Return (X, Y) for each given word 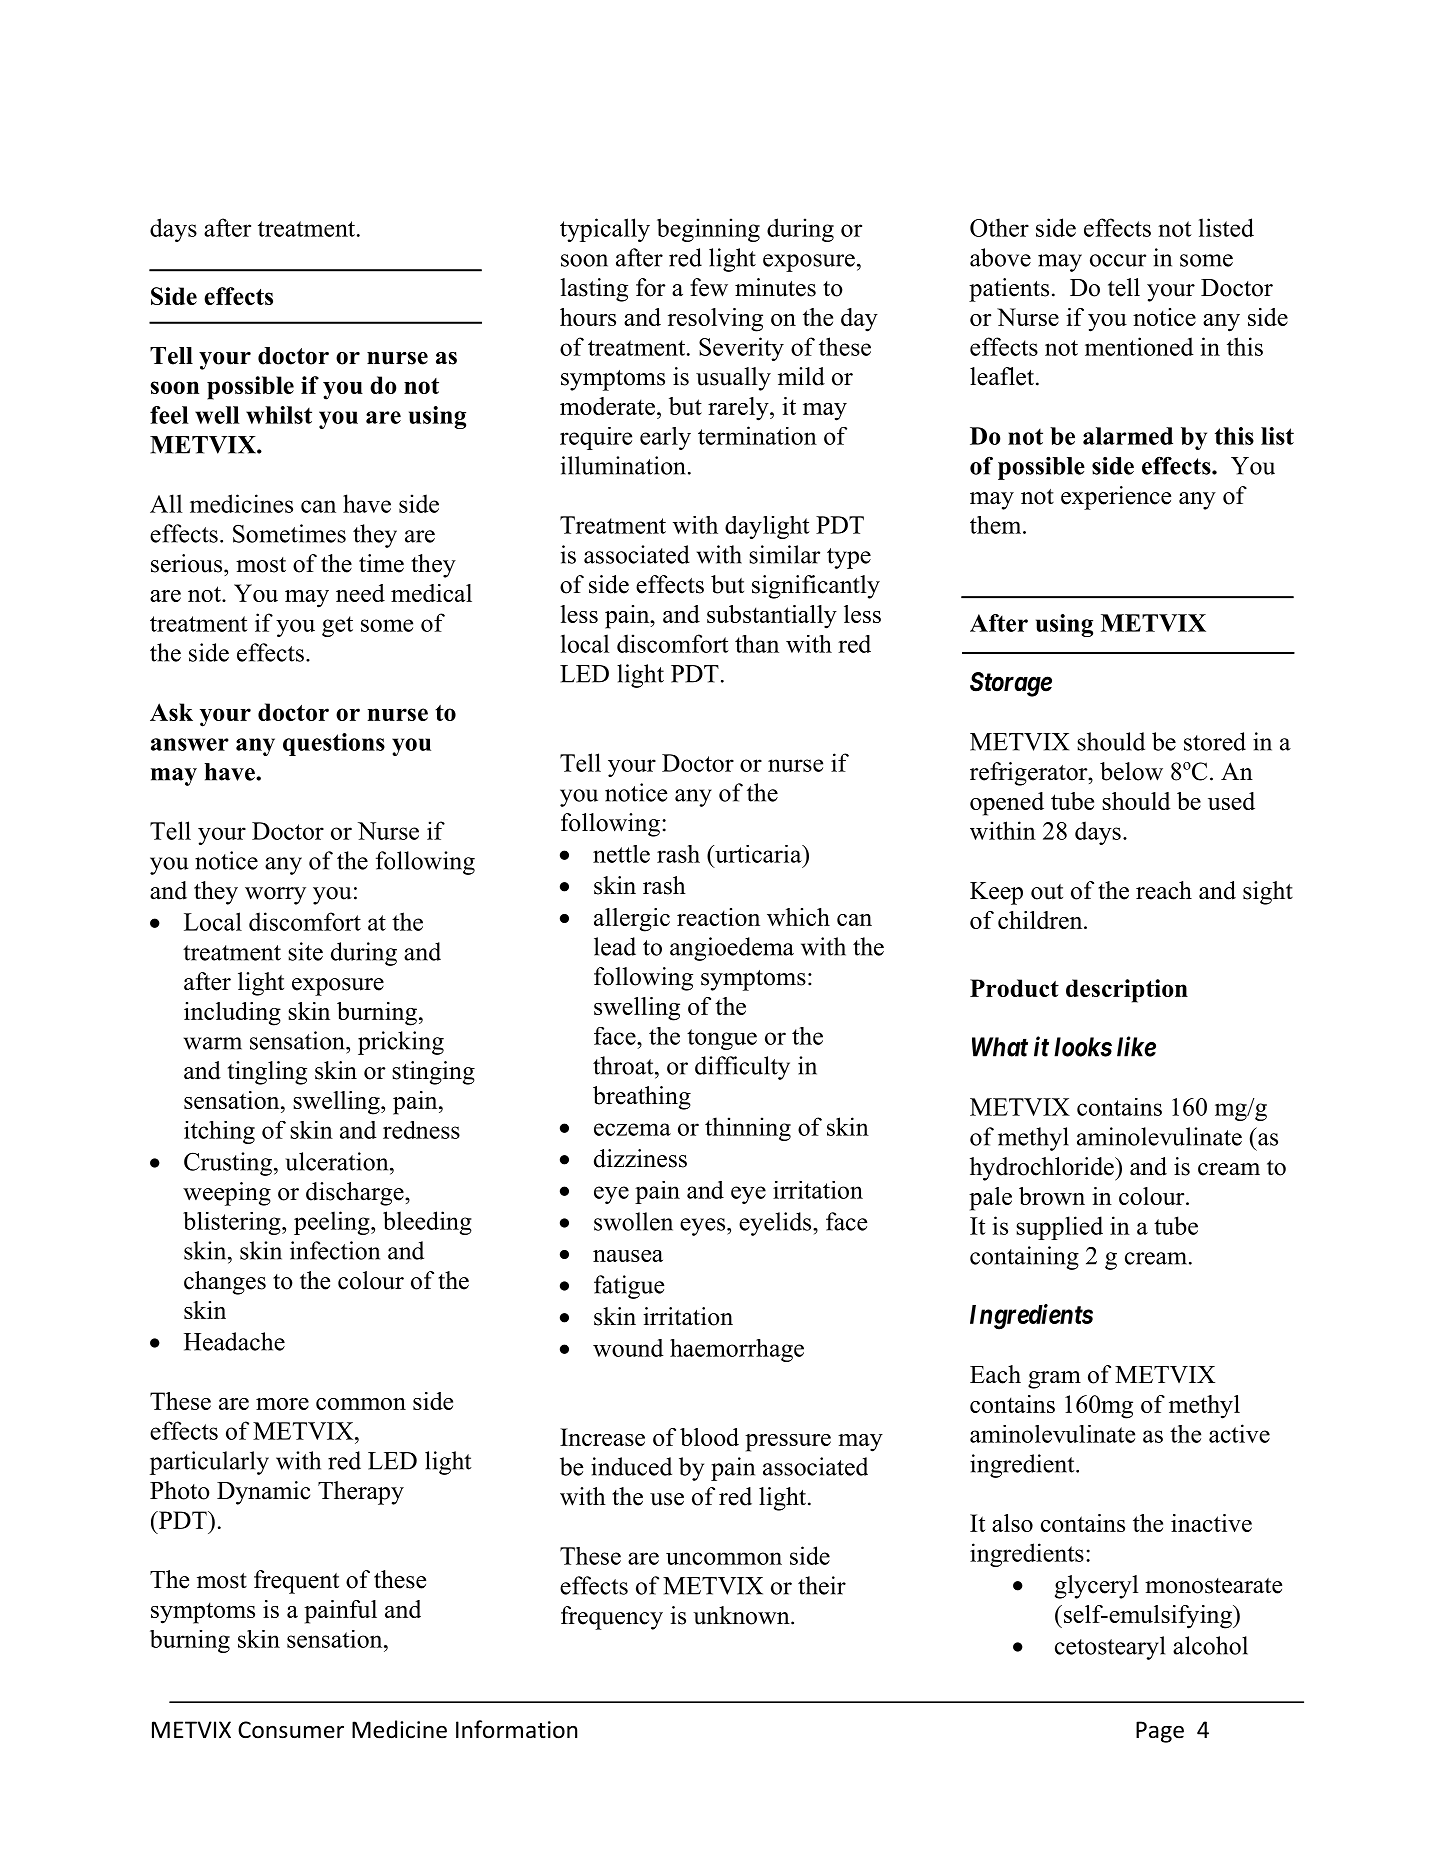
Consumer (291, 1730)
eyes (702, 1227)
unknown (742, 1615)
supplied (1060, 1228)
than (757, 644)
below (1131, 771)
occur (1118, 260)
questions (334, 744)
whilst (279, 415)
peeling (333, 1223)
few (709, 287)
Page (1160, 1732)
